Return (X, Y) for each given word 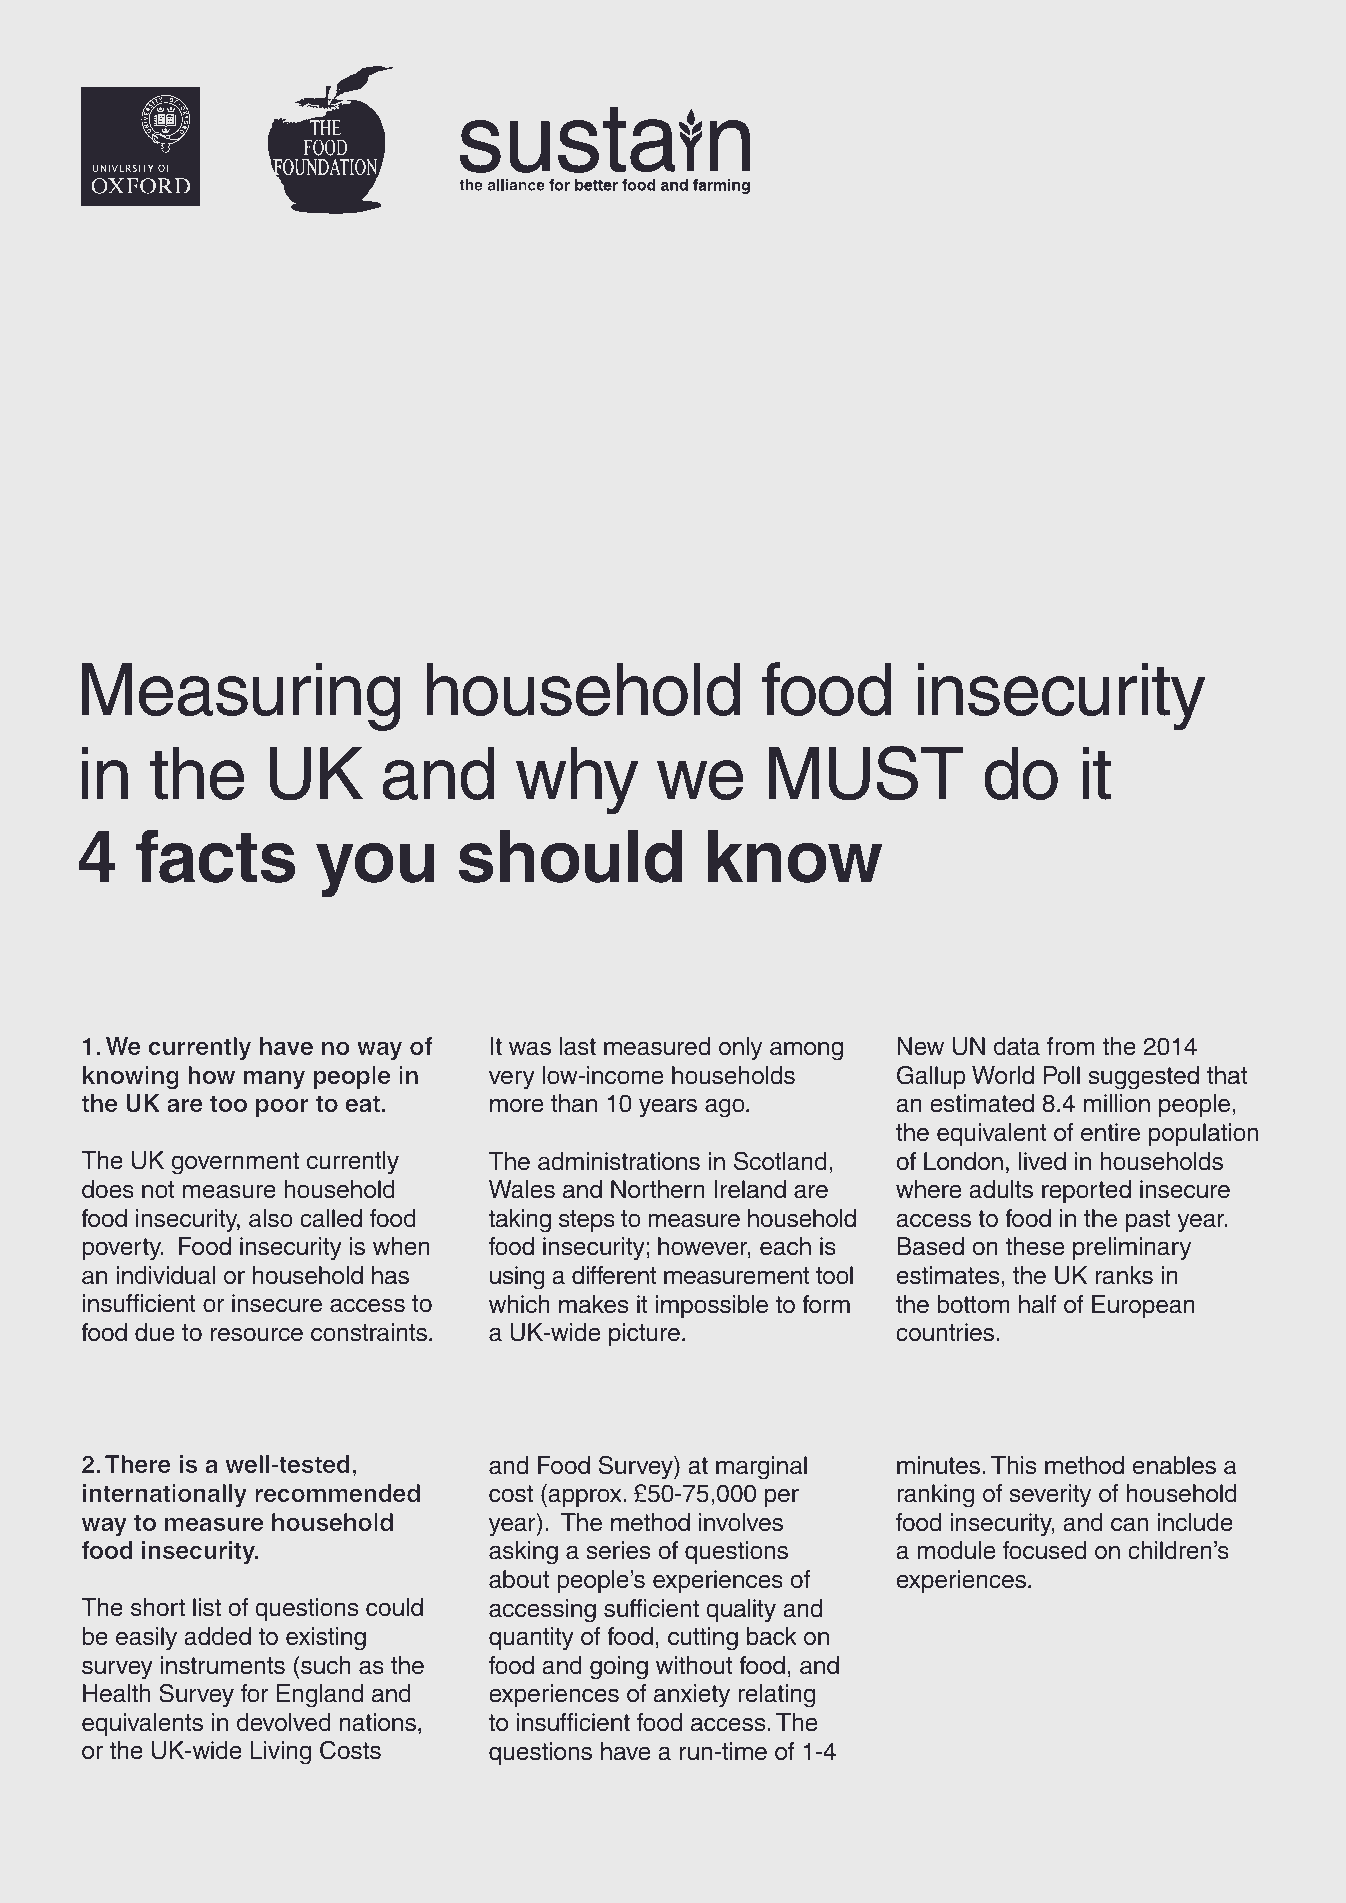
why (577, 781)
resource (257, 1334)
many (274, 1079)
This (1013, 1465)
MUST (866, 773)
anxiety (692, 1696)
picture (644, 1334)
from (1071, 1046)
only (741, 1049)
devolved (284, 1722)
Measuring (241, 697)
